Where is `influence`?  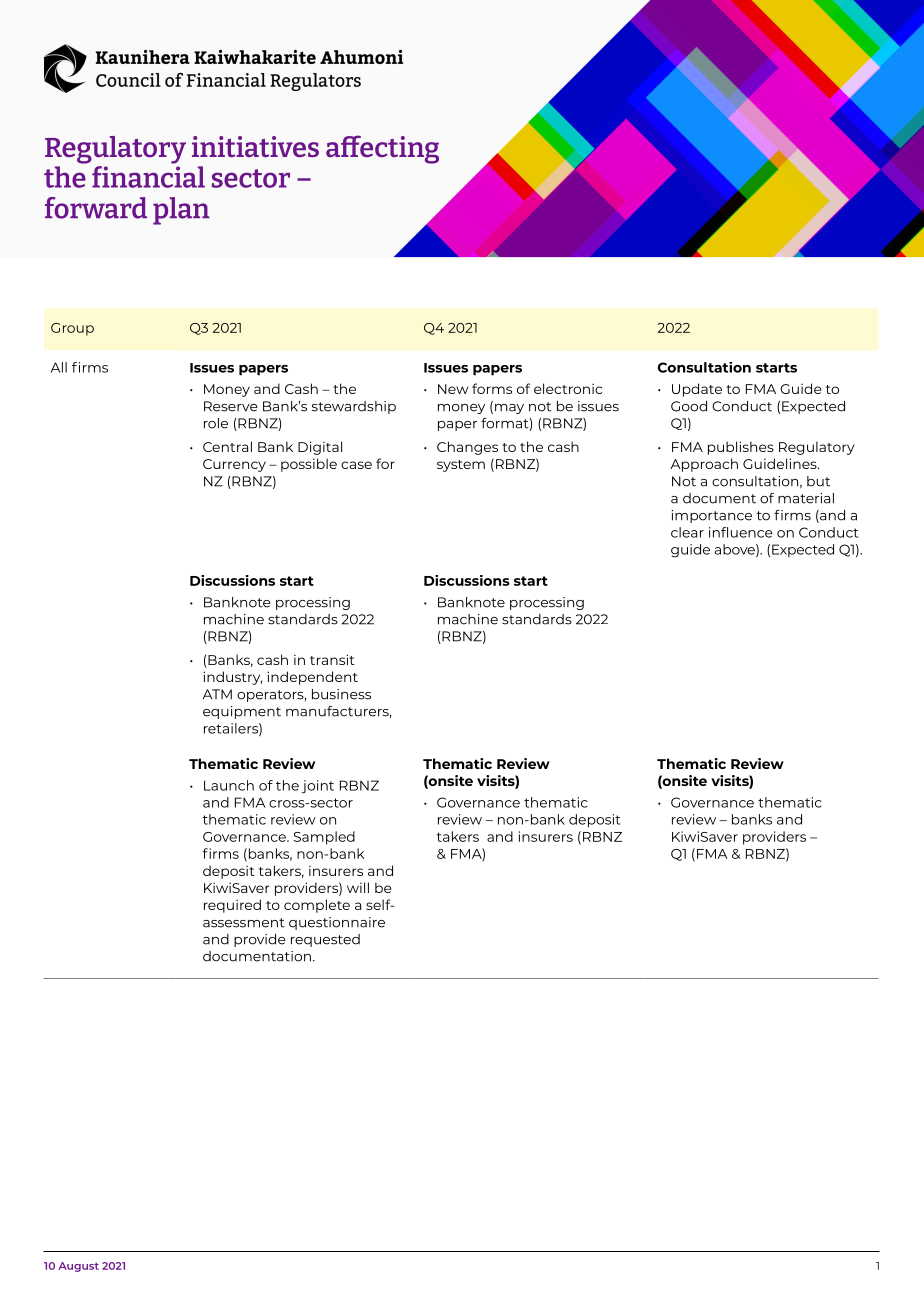
influence is located at coordinates (741, 532).
